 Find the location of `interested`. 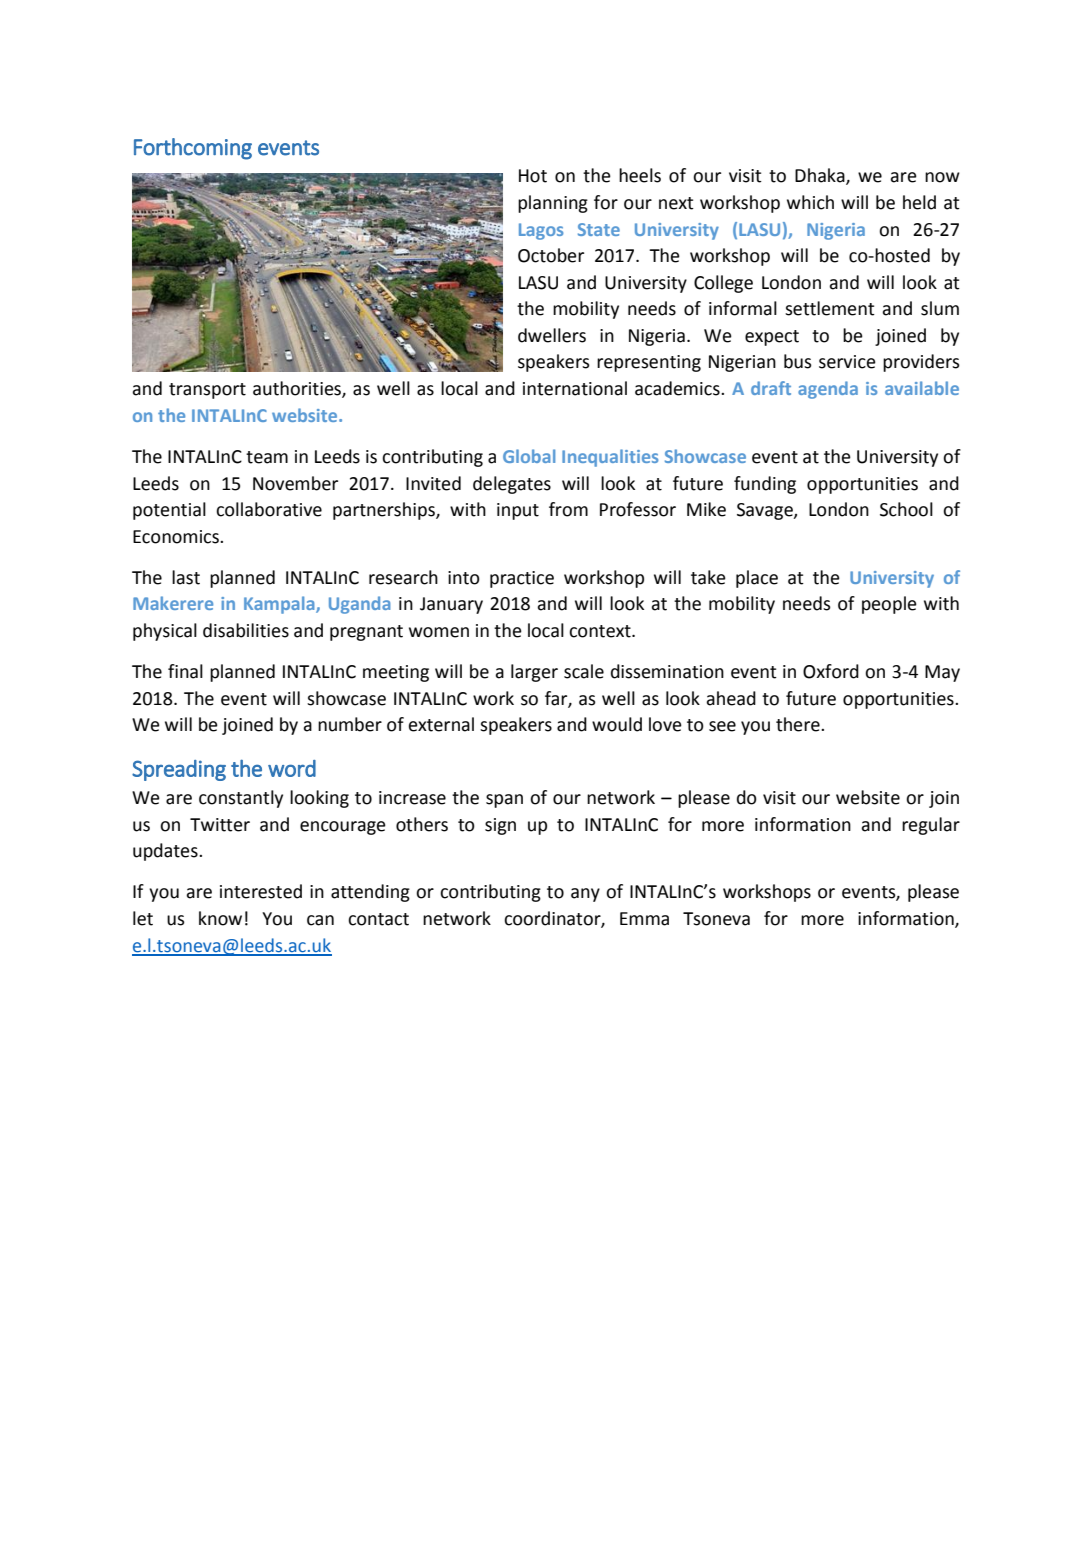

interested is located at coordinates (261, 891).
